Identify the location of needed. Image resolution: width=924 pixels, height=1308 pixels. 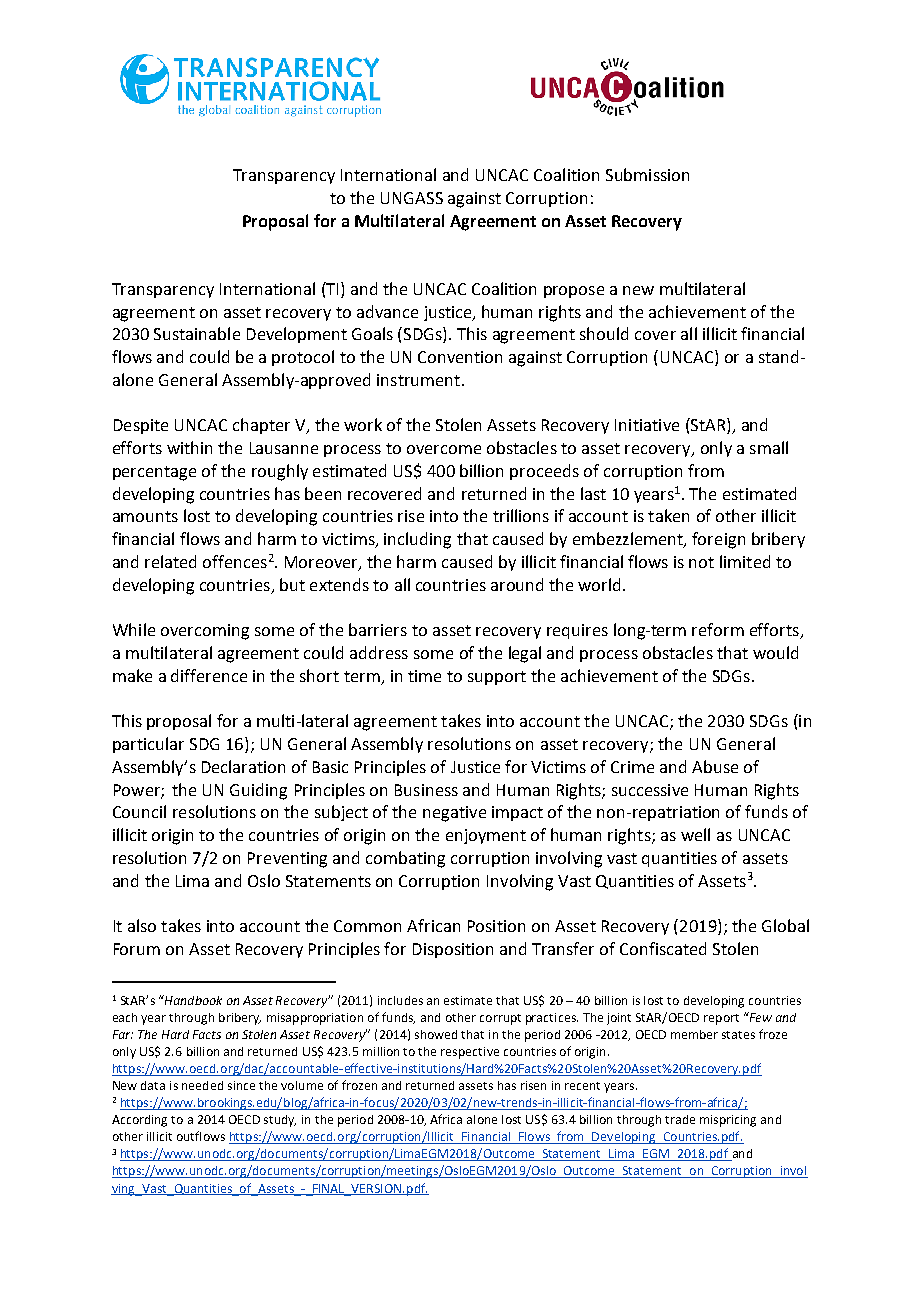
(202, 1085).
